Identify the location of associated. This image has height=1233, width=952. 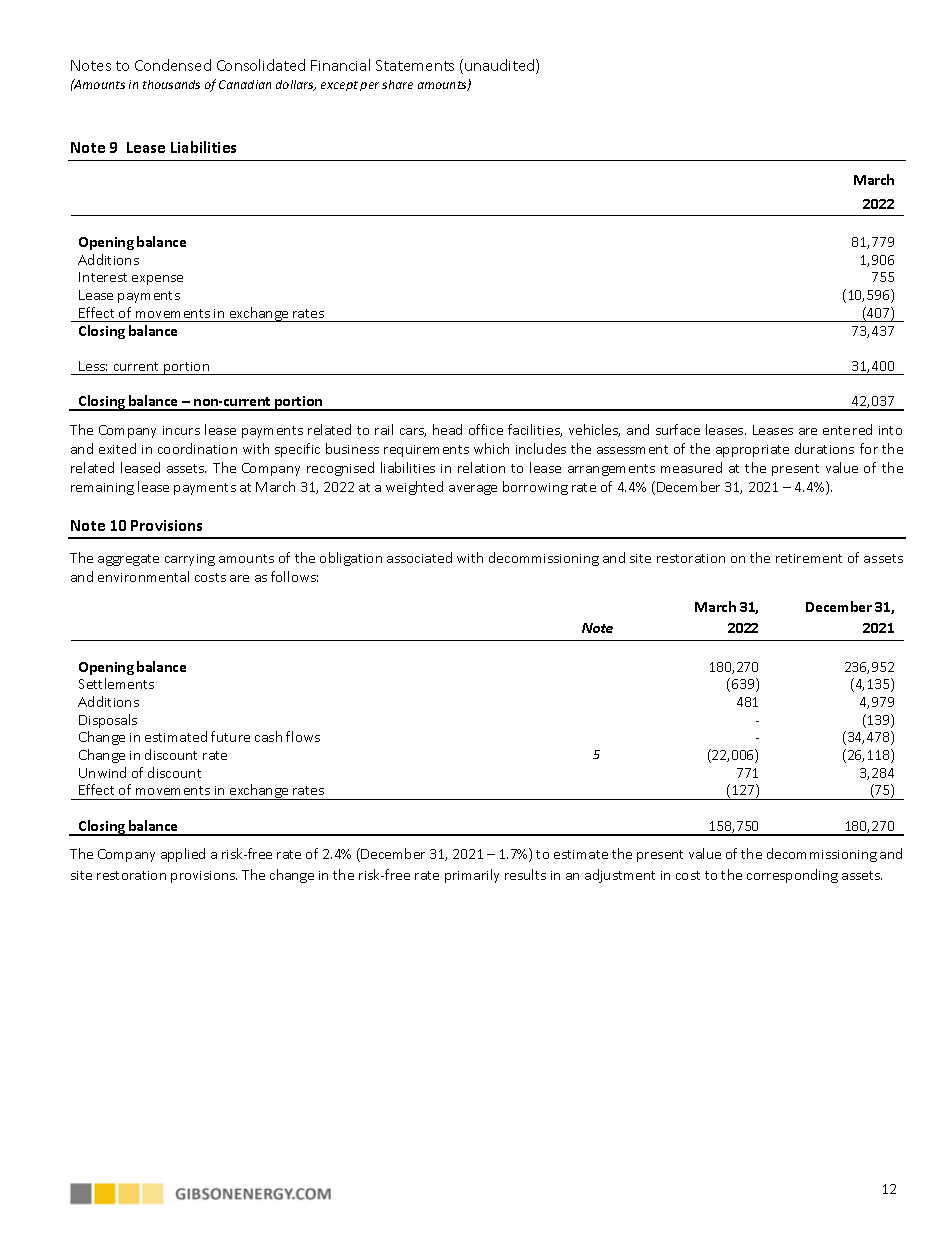
(419, 557).
